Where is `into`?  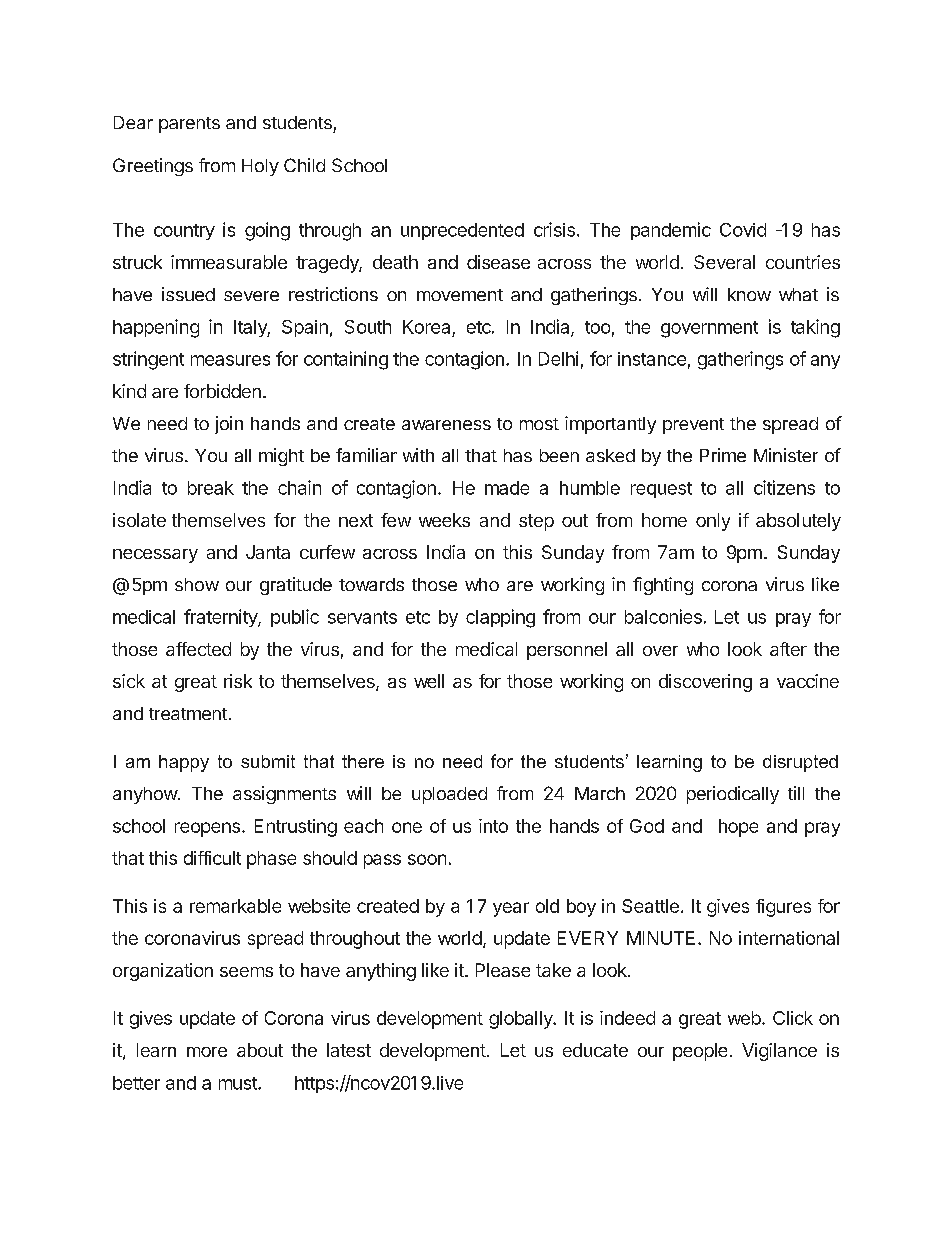
into is located at coordinates (493, 826).
